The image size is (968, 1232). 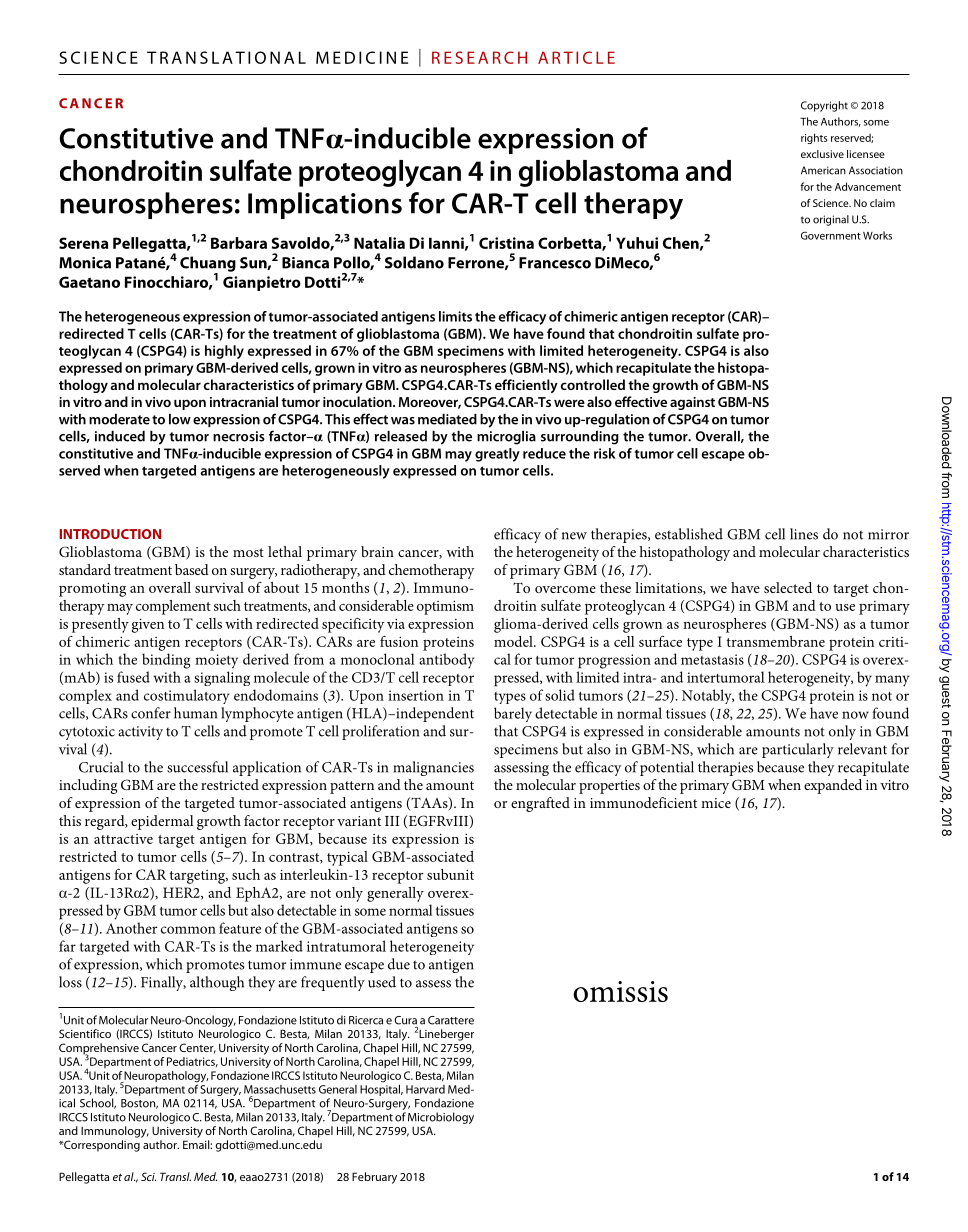 What do you see at coordinates (447, 419) in the screenshot?
I see `mediated` at bounding box center [447, 419].
